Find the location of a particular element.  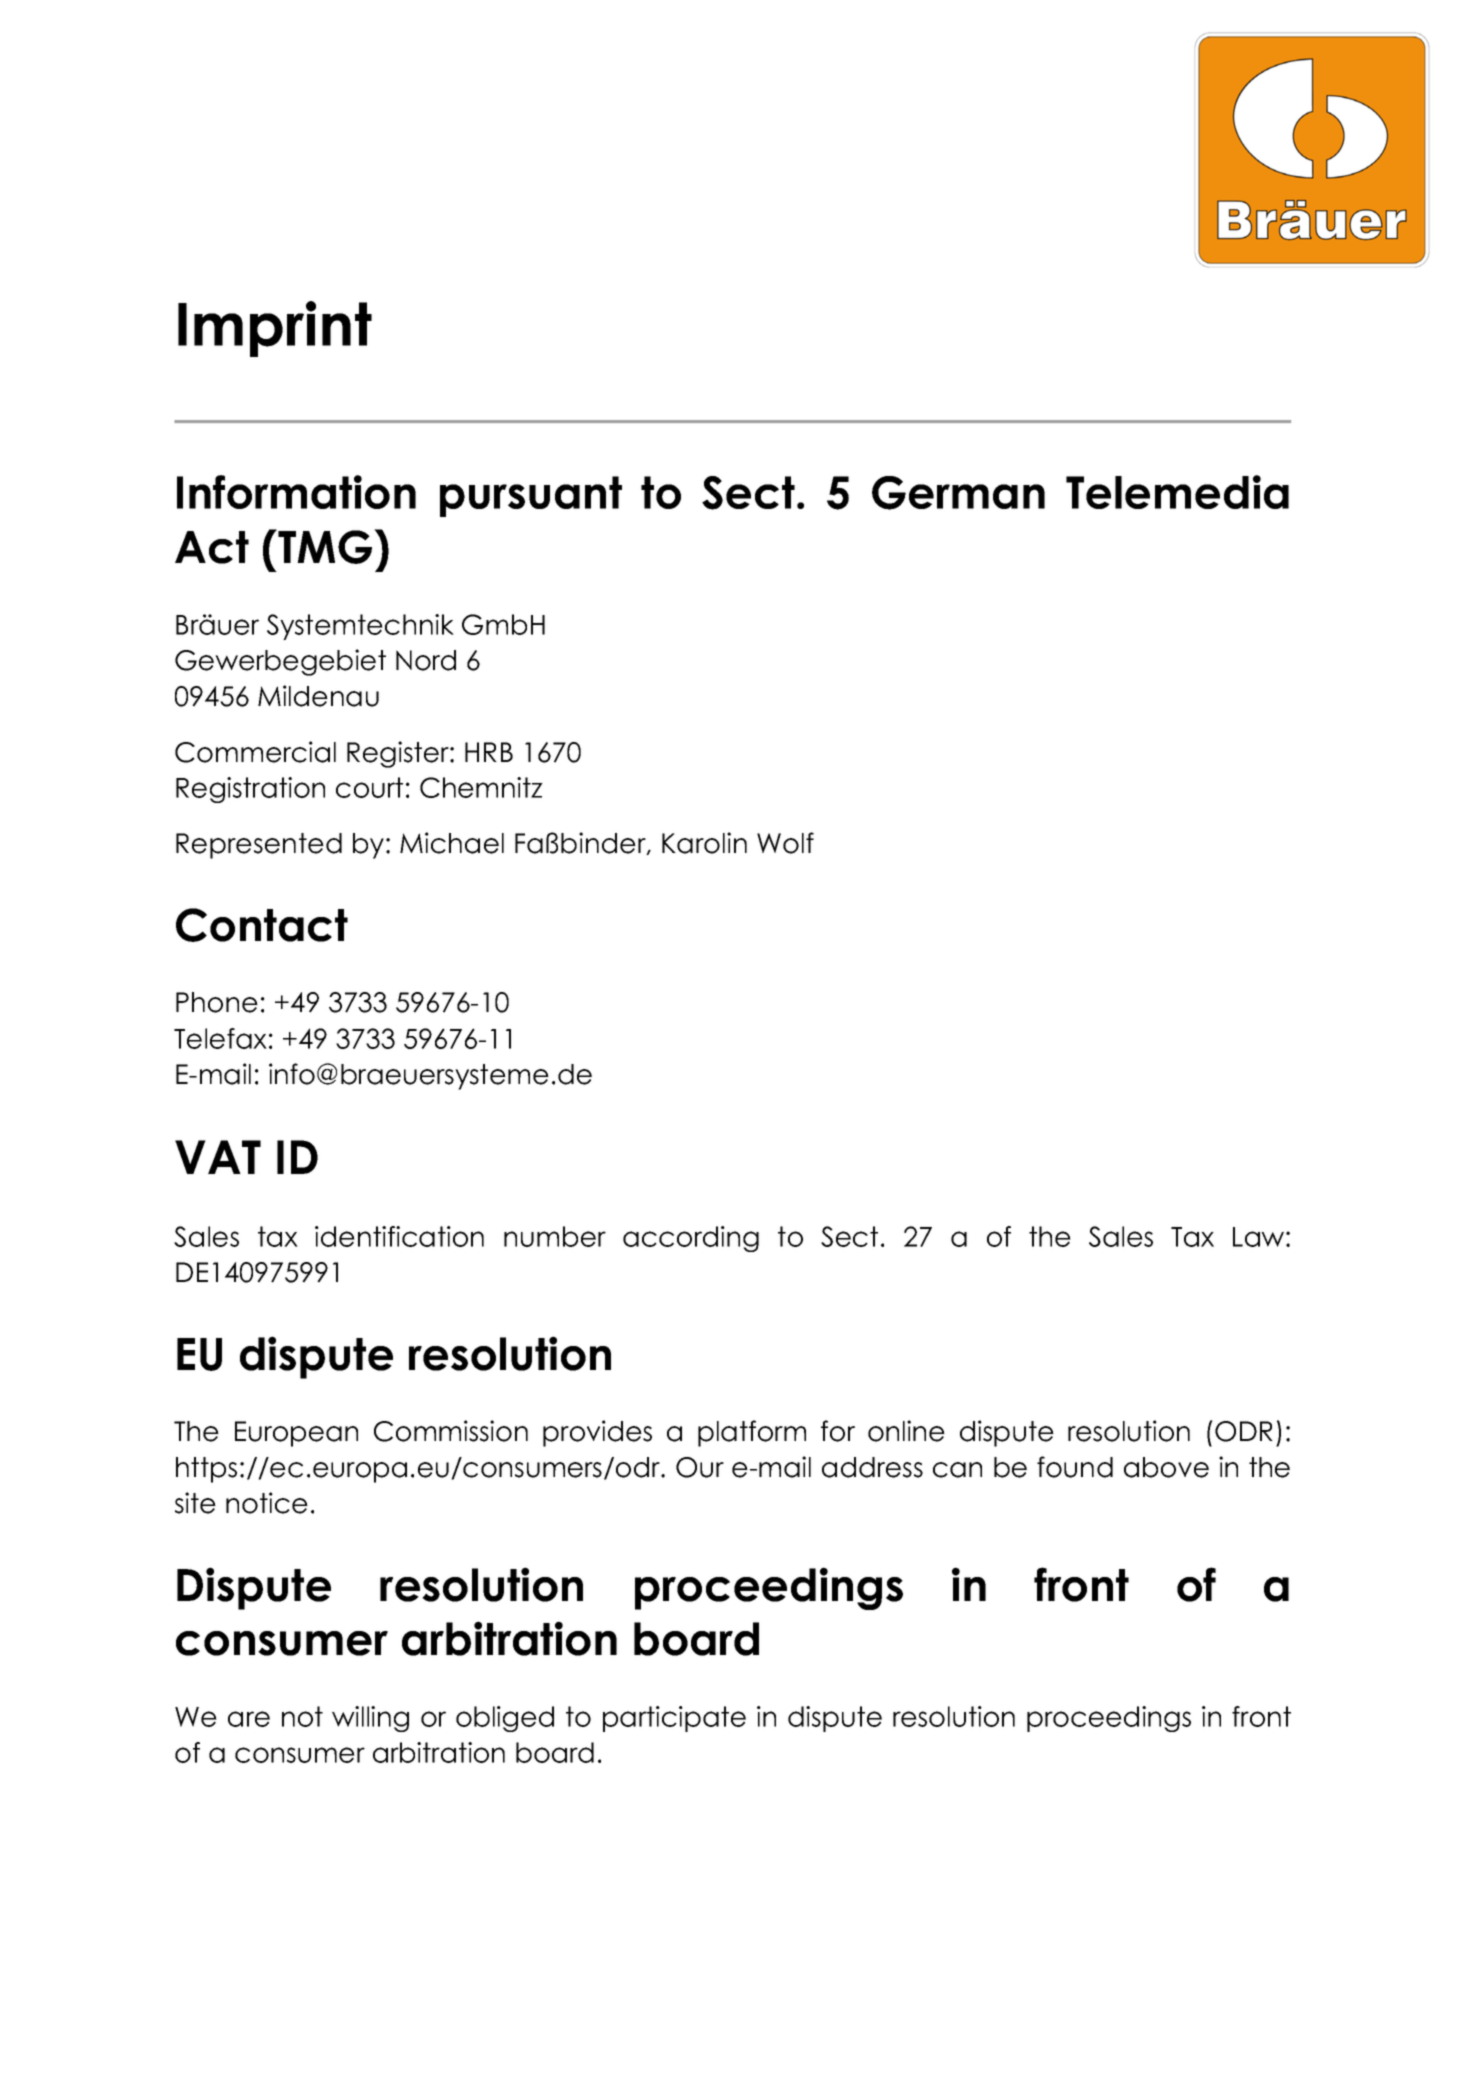

willing is located at coordinates (370, 1719).
